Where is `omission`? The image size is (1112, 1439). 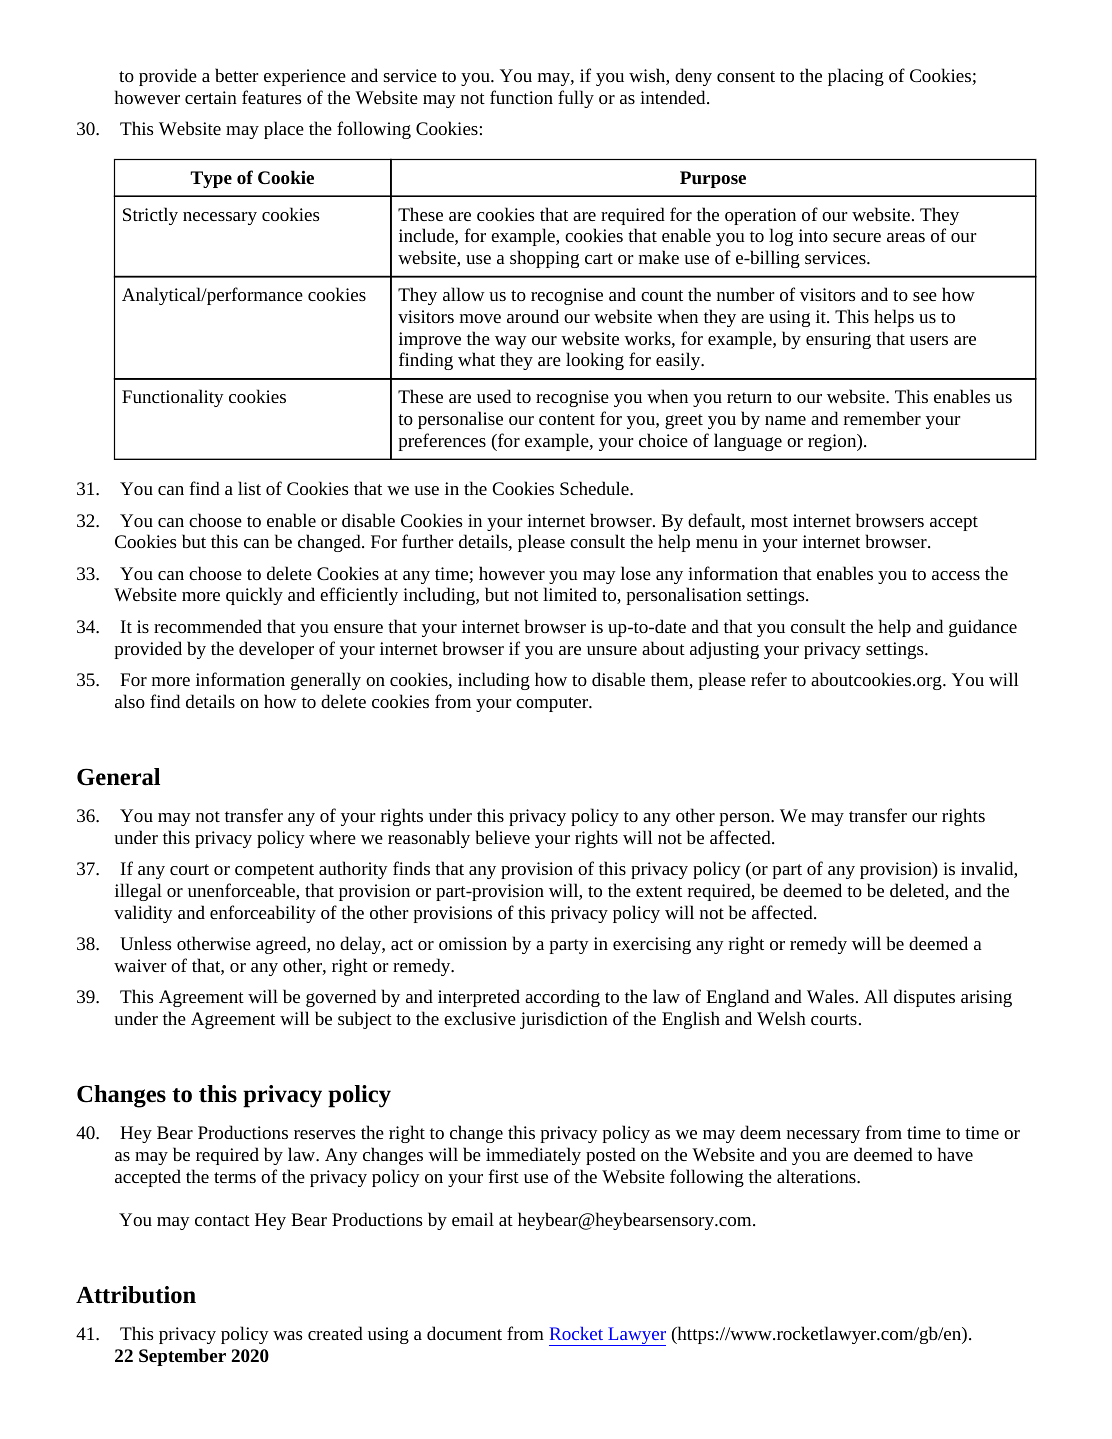
omission is located at coordinates (473, 943).
